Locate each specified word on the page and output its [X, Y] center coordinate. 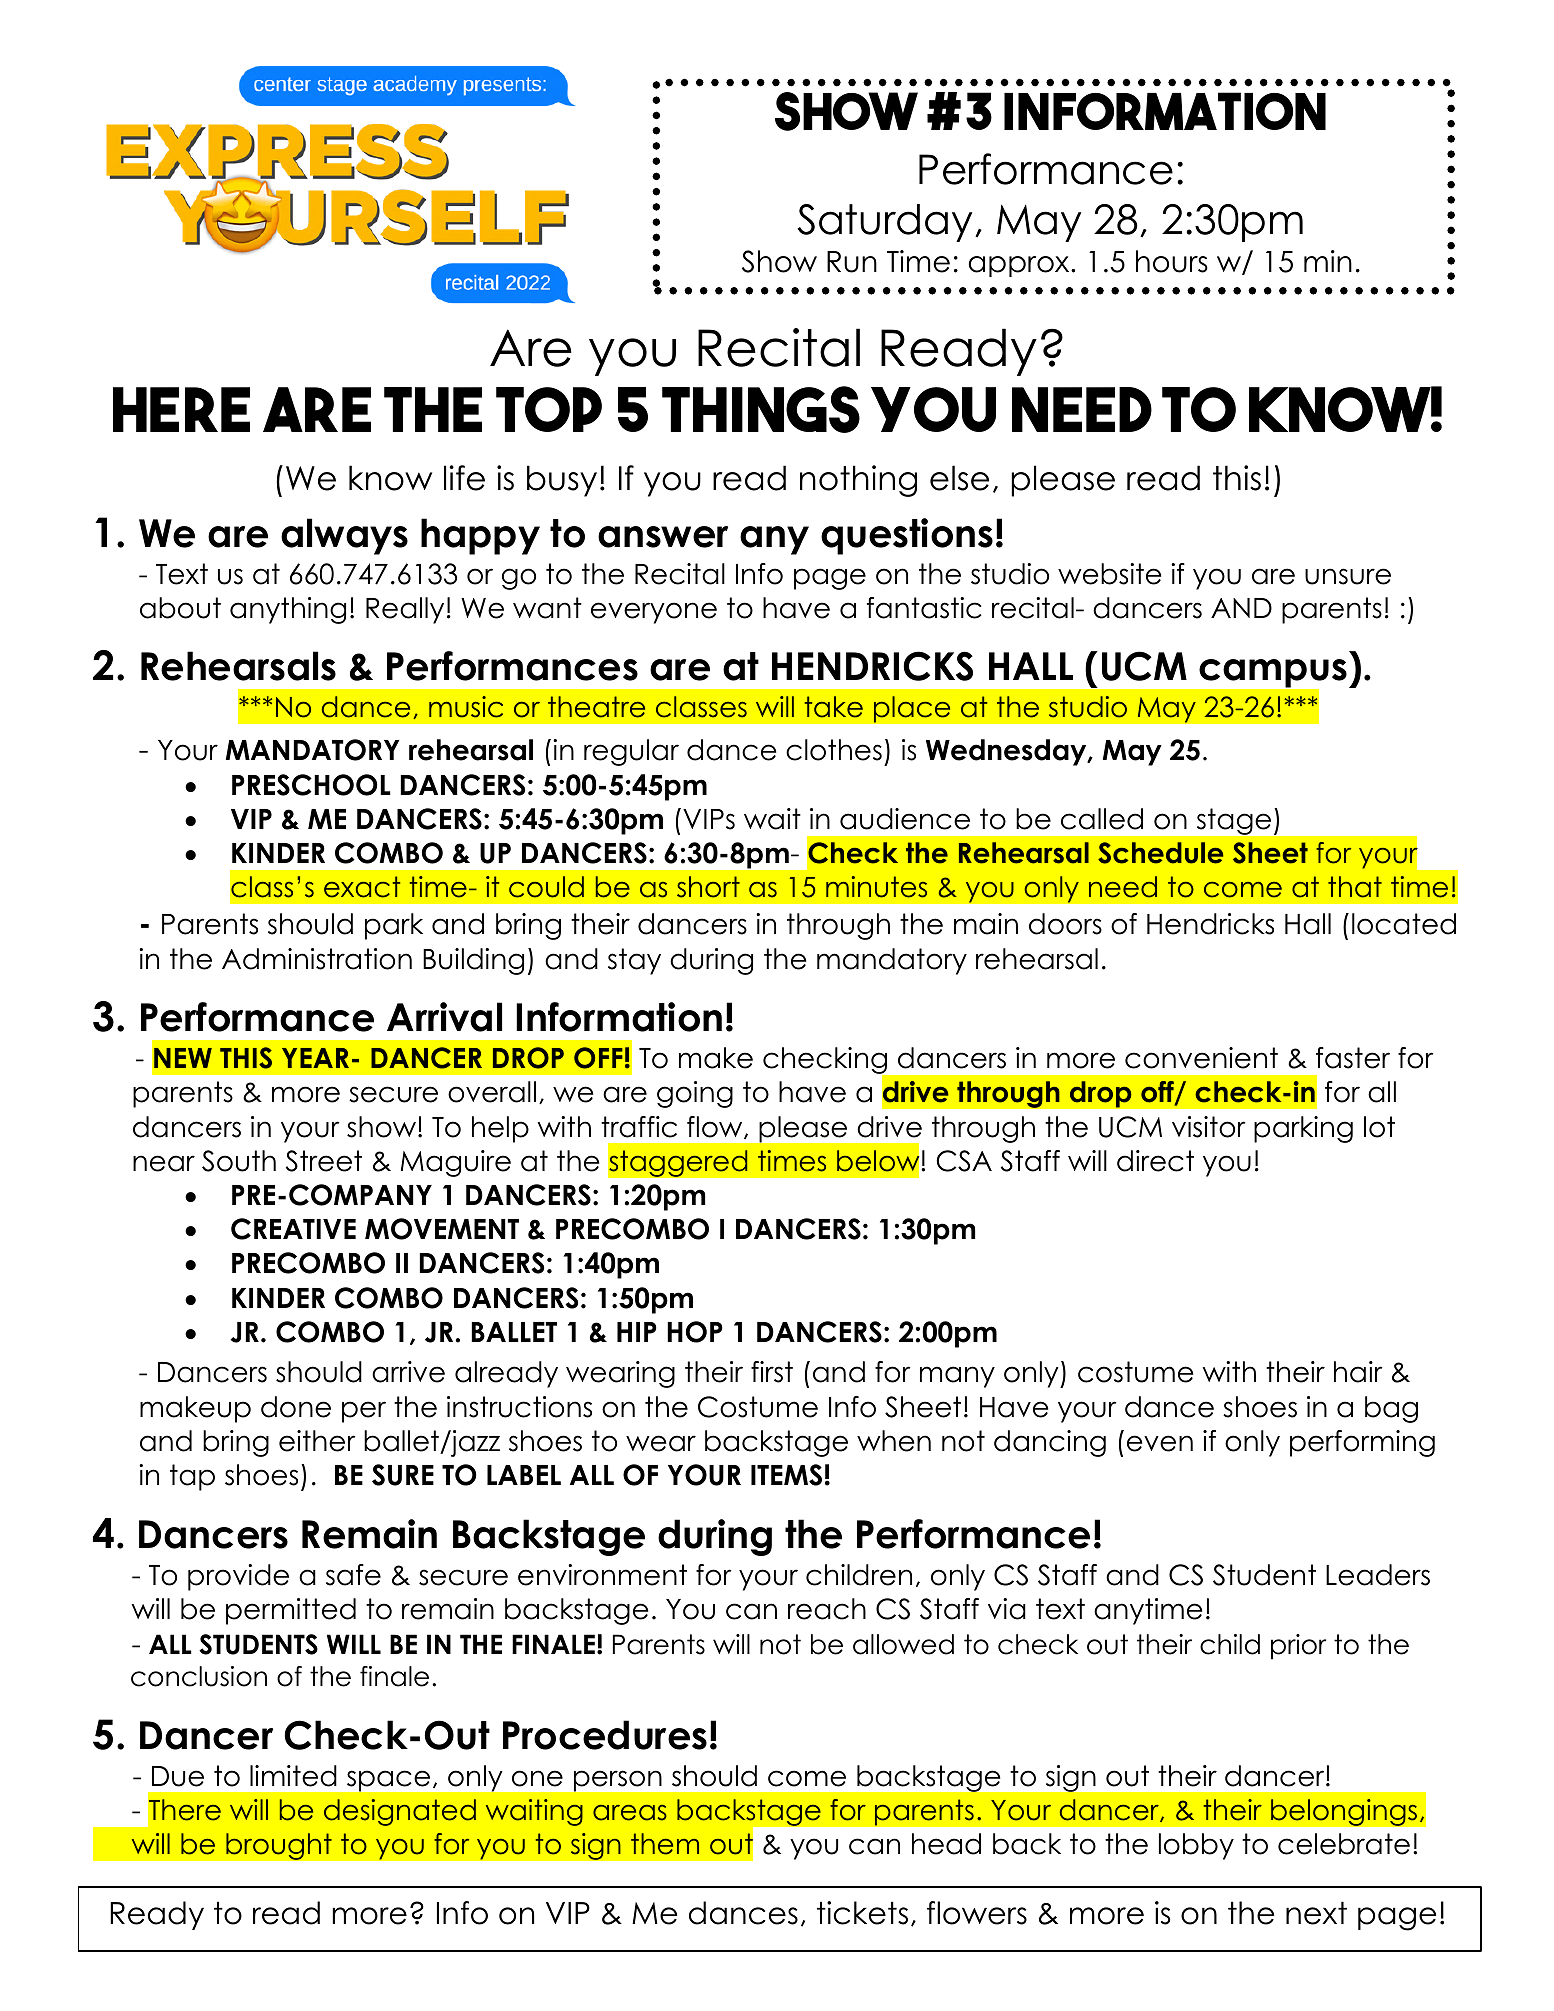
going [695, 1094]
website [1109, 574]
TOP [549, 409]
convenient [1201, 1058]
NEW [183, 1058]
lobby [1196, 1846]
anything [288, 610]
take [834, 707]
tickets [862, 1913]
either [317, 1441]
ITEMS [786, 1475]
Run [852, 262]
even [1160, 1443]
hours [1172, 261]
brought [279, 1846]
